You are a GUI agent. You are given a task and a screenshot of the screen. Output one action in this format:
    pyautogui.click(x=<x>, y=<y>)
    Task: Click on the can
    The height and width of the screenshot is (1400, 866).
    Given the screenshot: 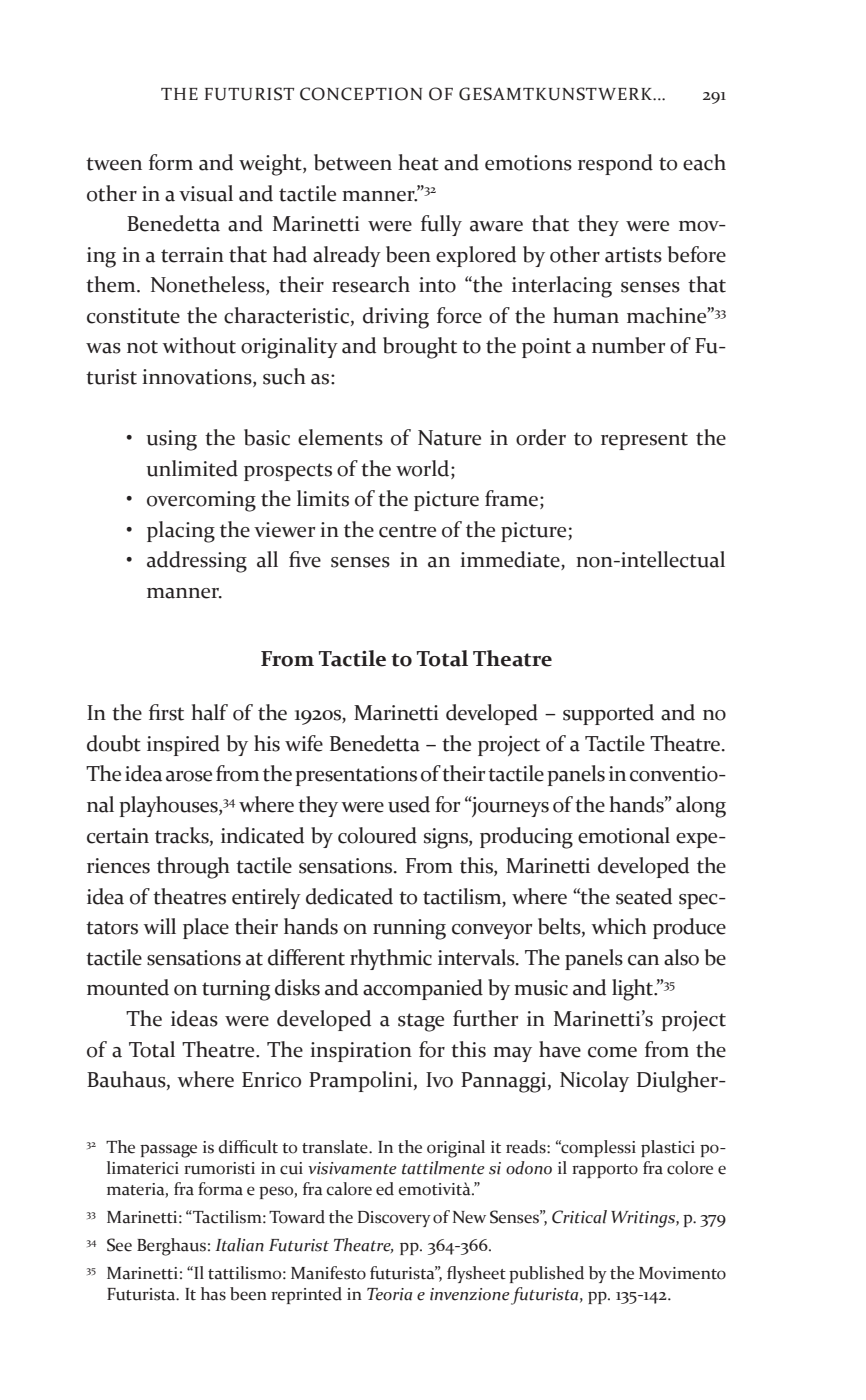 What is the action you would take?
    pyautogui.click(x=643, y=960)
